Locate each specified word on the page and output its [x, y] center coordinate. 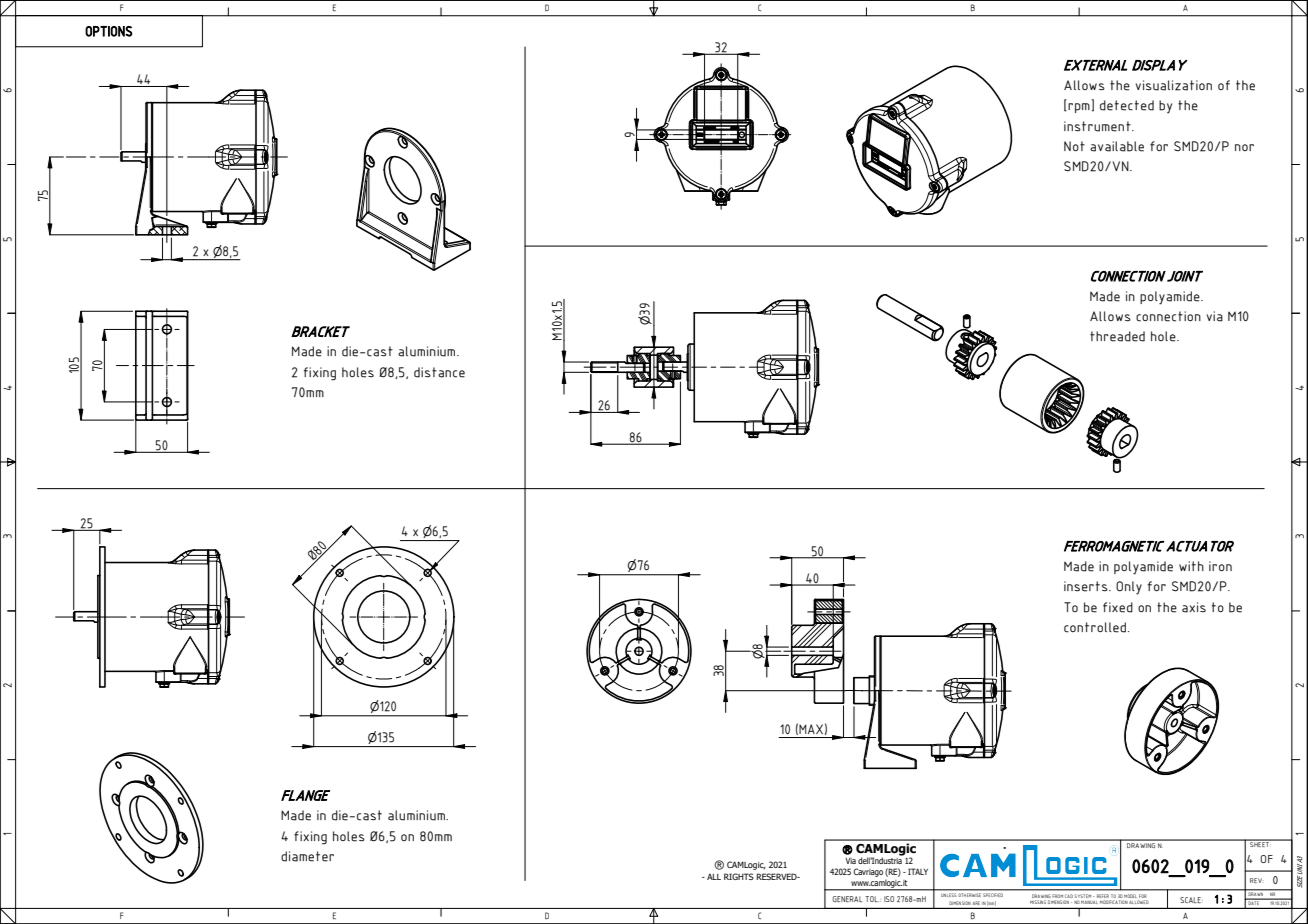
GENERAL [847, 899]
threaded [1117, 336]
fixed [1118, 607]
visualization [1174, 85]
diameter [307, 856]
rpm [1079, 108]
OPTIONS [109, 31]
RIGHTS [739, 876]
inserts [1087, 586]
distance [439, 372]
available [1117, 146]
